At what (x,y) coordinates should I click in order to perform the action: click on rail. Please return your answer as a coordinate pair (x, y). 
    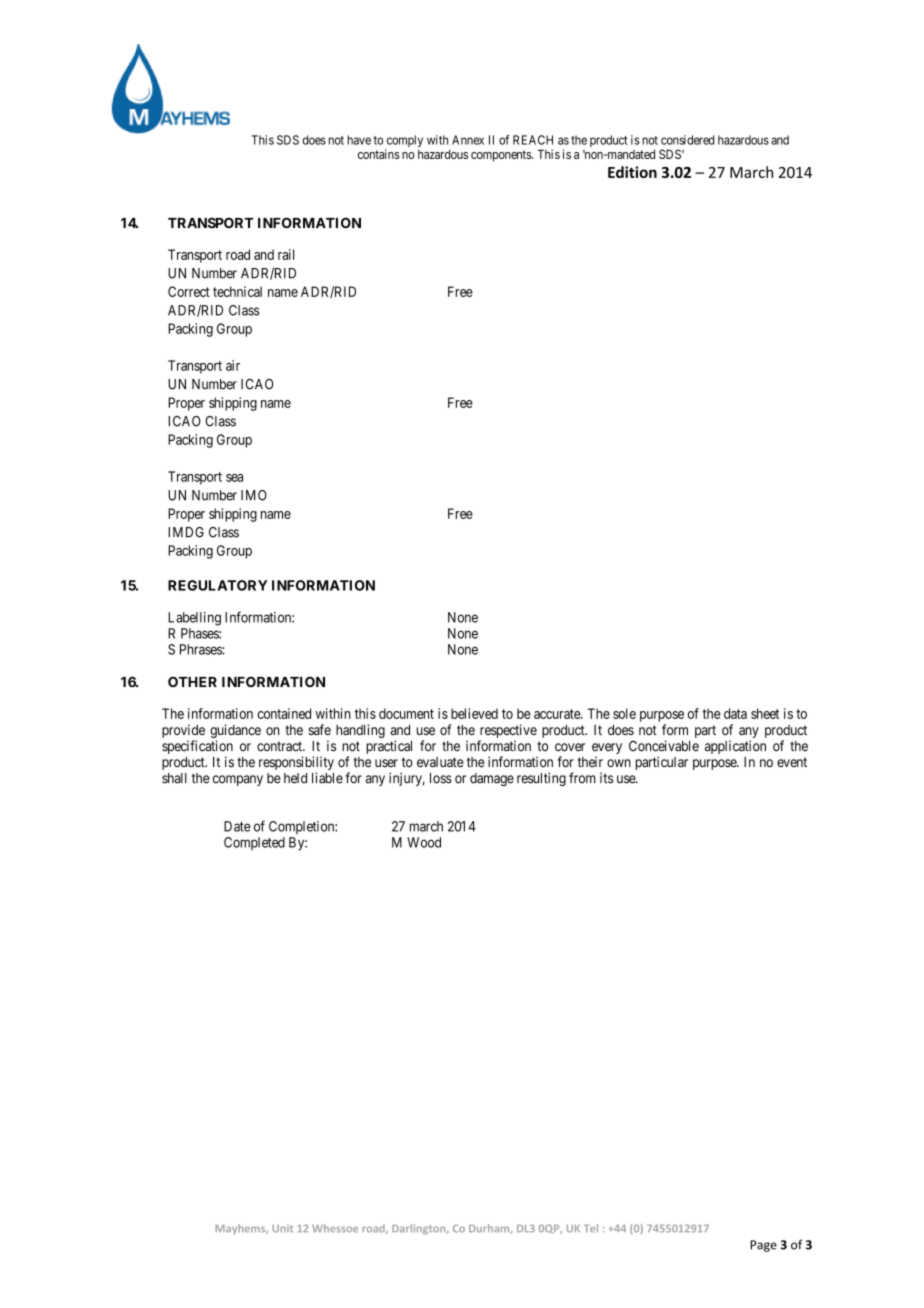
    Looking at the image, I should click on (286, 254).
